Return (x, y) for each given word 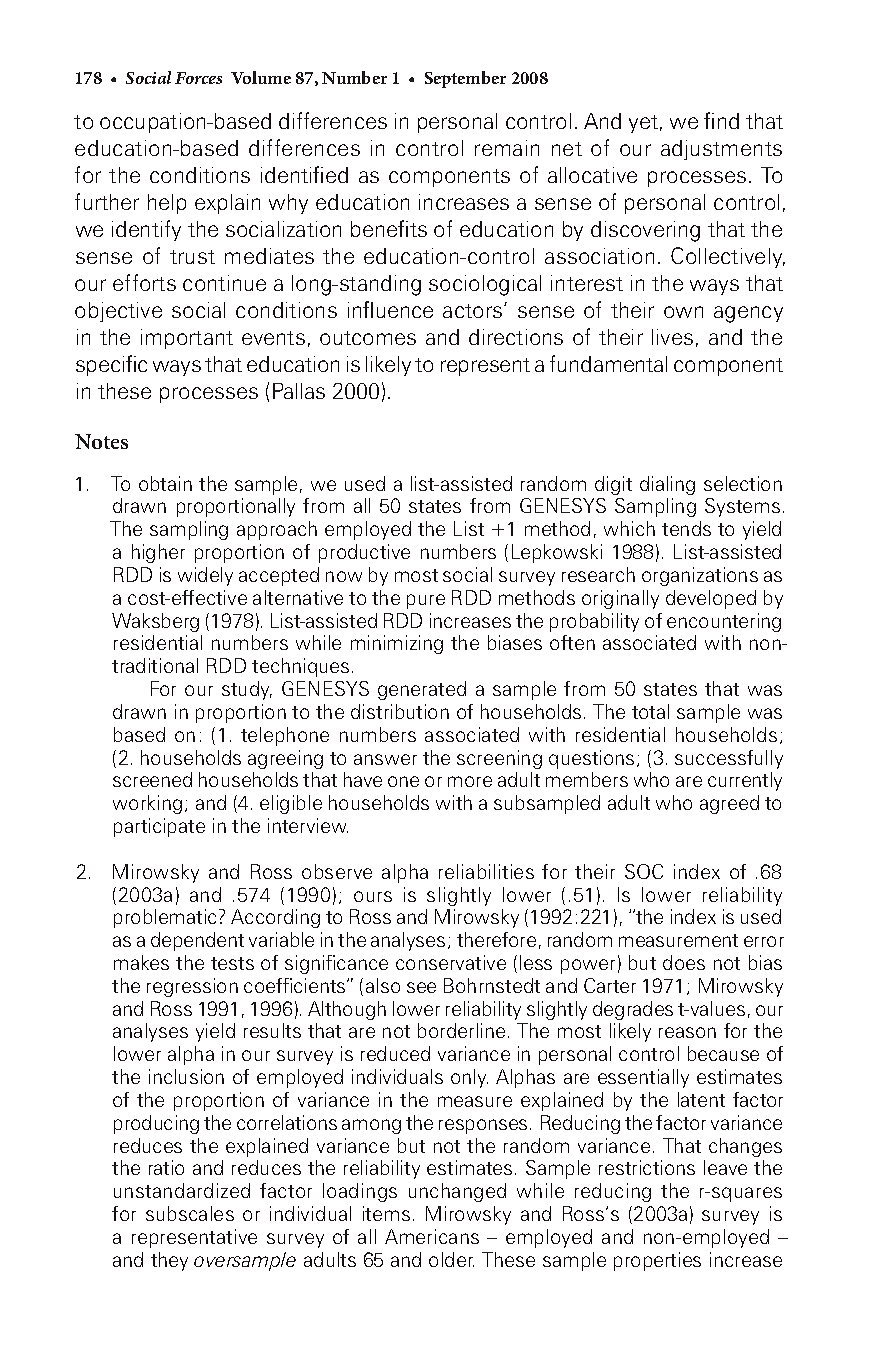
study (247, 690)
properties (657, 1261)
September (465, 79)
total (650, 711)
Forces (198, 78)
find (721, 120)
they (169, 1261)
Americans (432, 1236)
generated (422, 690)
